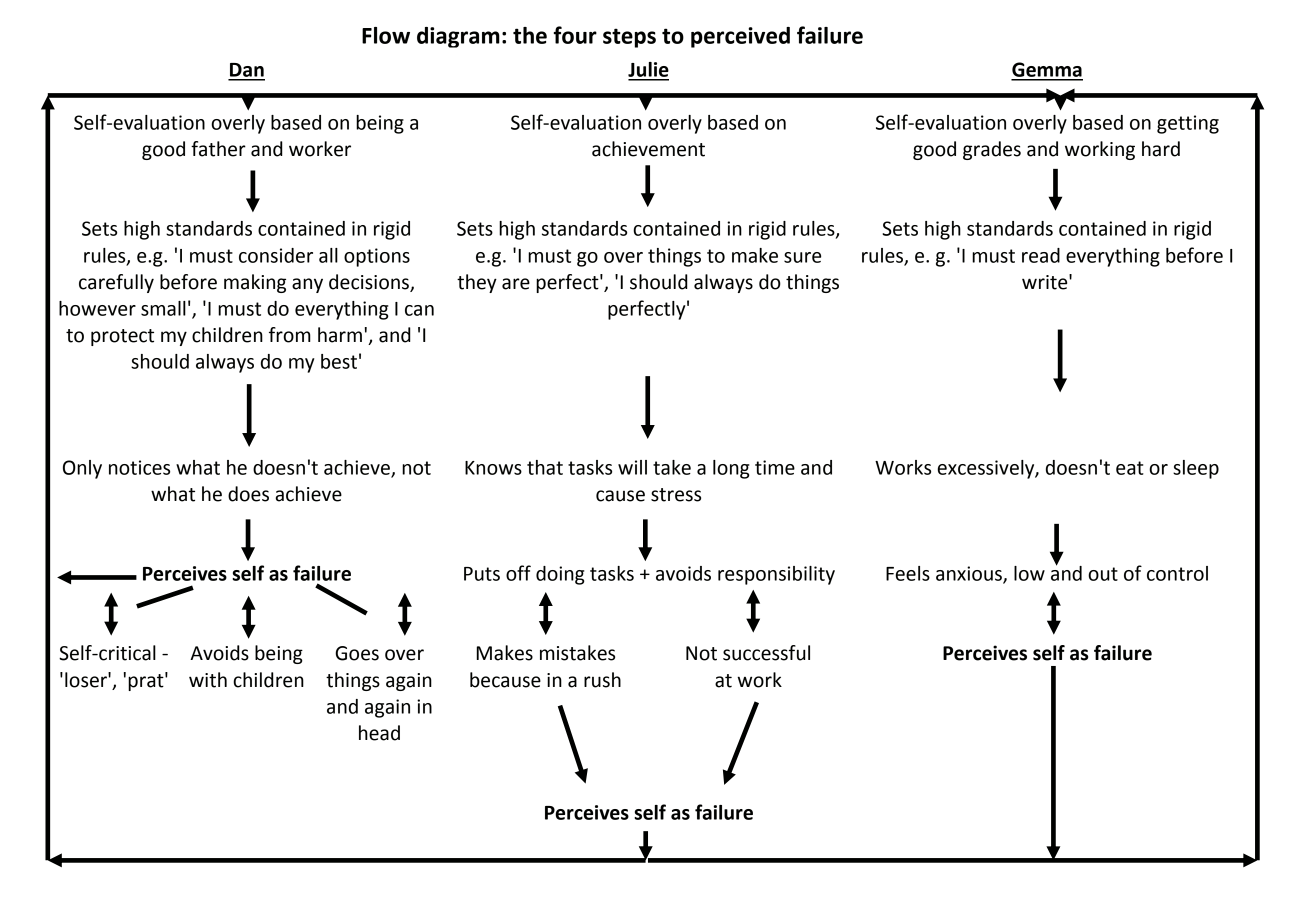 Image resolution: width=1308 pixels, height=924 pixels. What do you see at coordinates (208, 680) in the screenshot?
I see `with` at bounding box center [208, 680].
